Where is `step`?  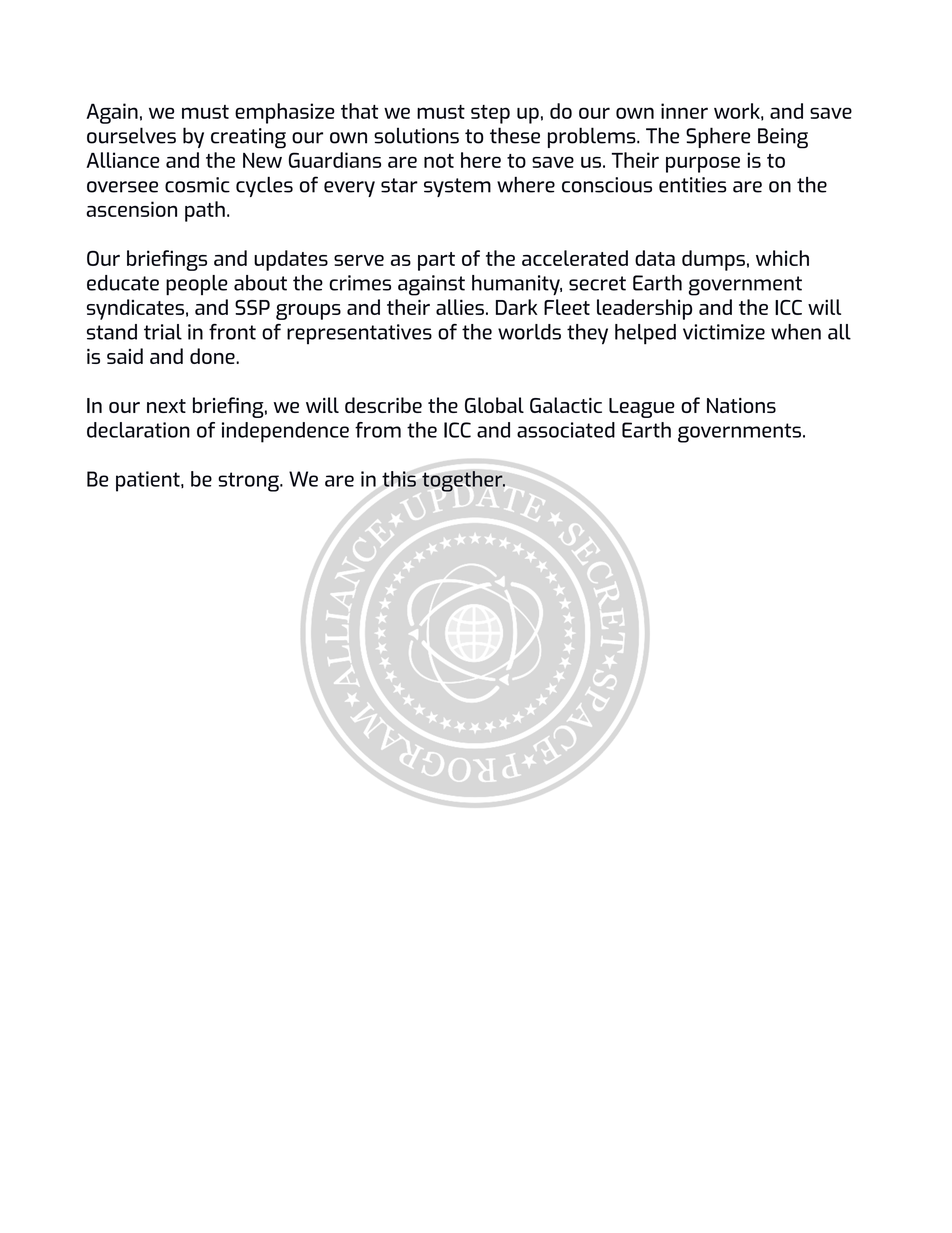
step is located at coordinates (490, 114).
